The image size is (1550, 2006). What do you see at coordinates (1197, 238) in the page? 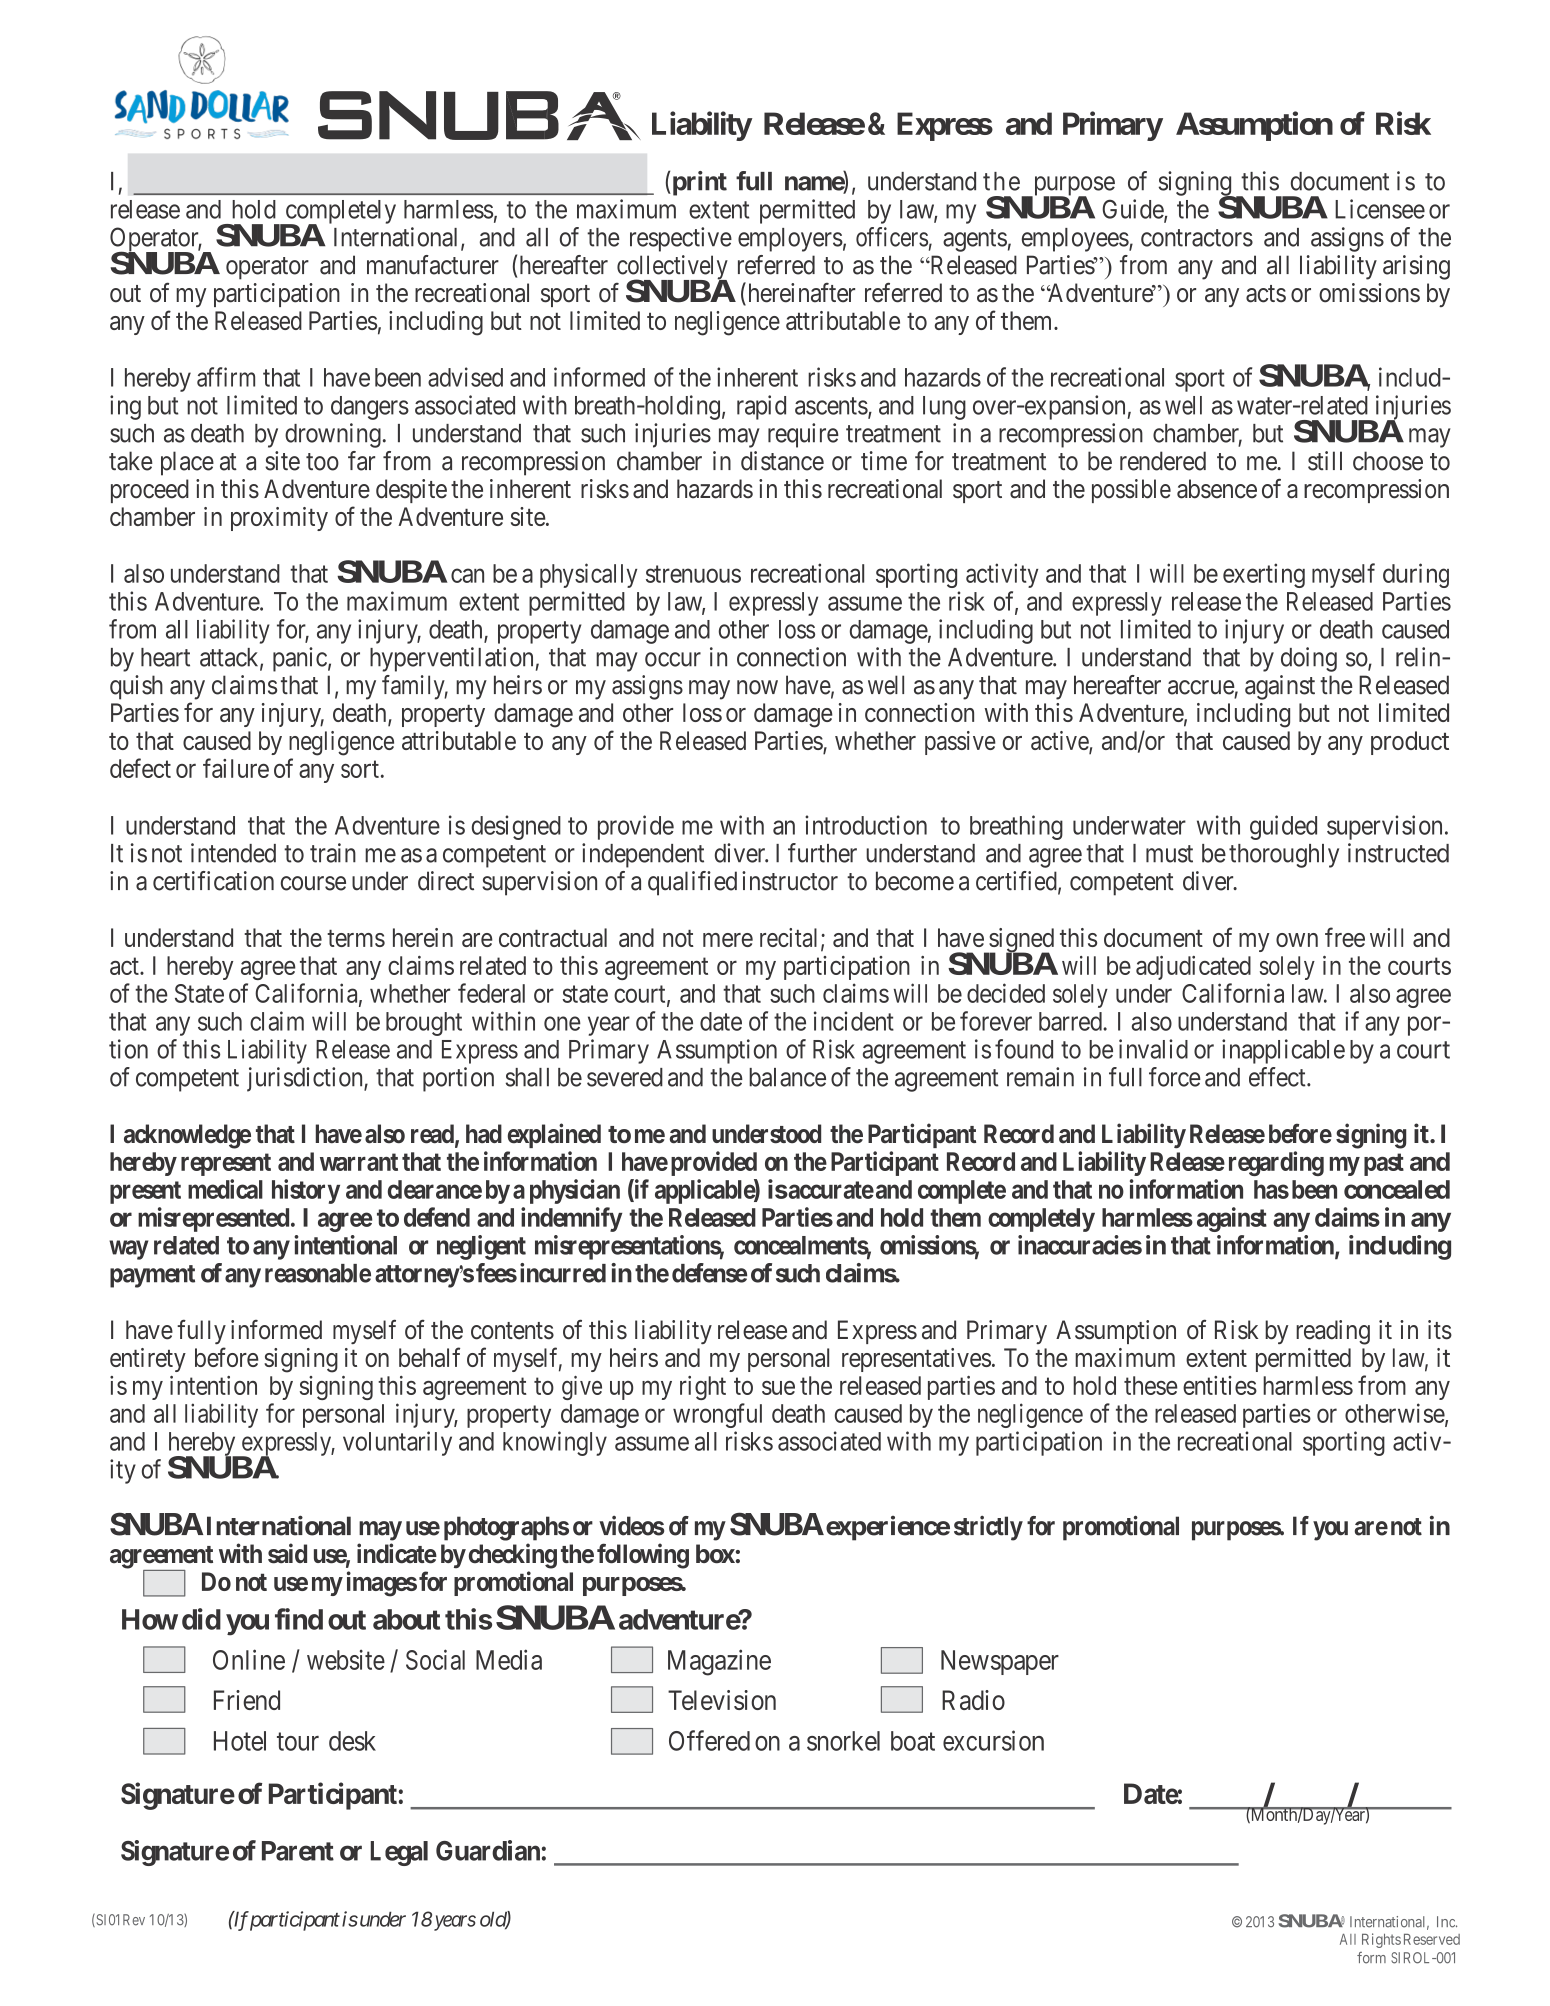
I see `contractors` at bounding box center [1197, 238].
